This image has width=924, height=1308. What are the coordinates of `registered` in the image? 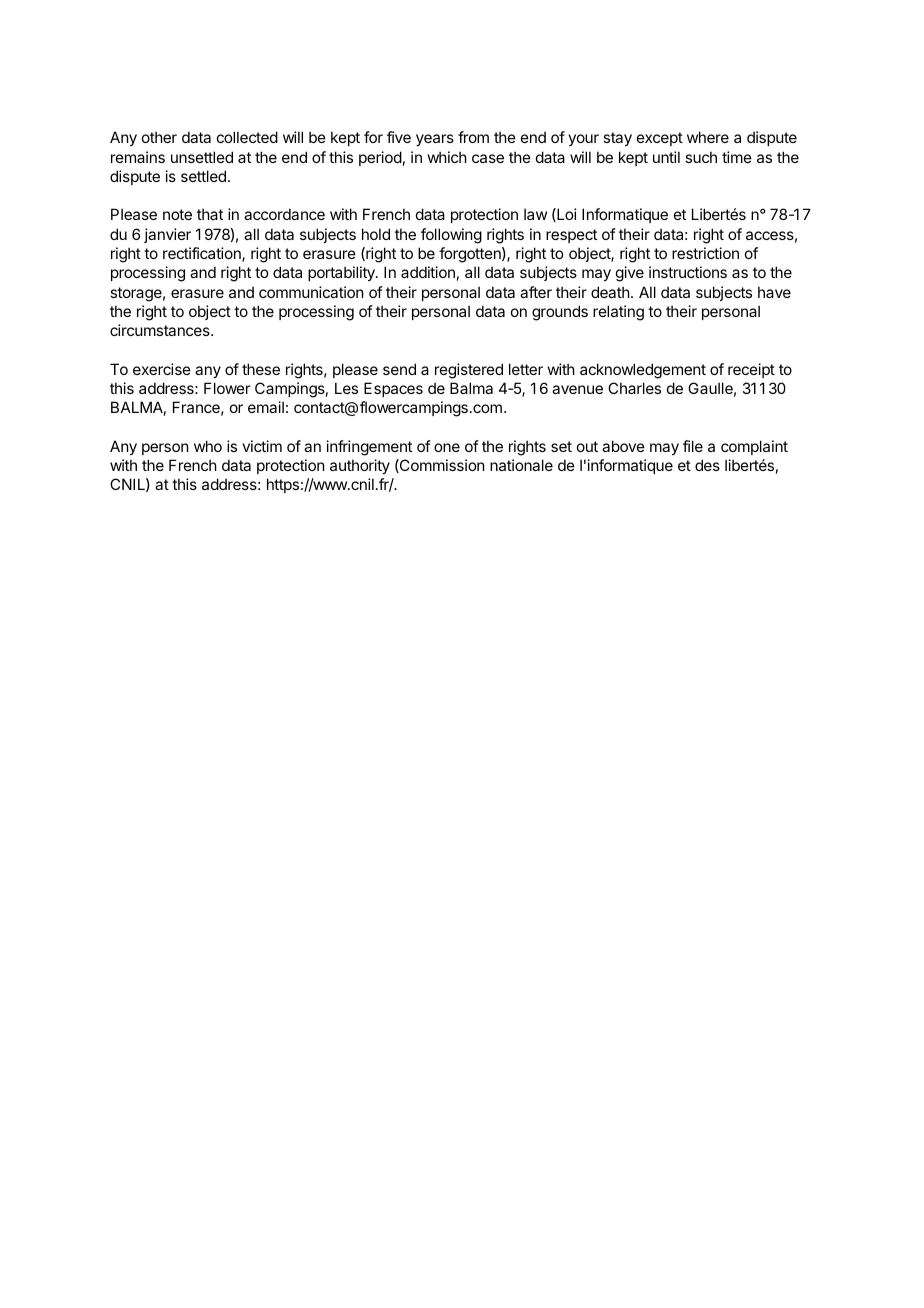 It's located at (469, 371).
